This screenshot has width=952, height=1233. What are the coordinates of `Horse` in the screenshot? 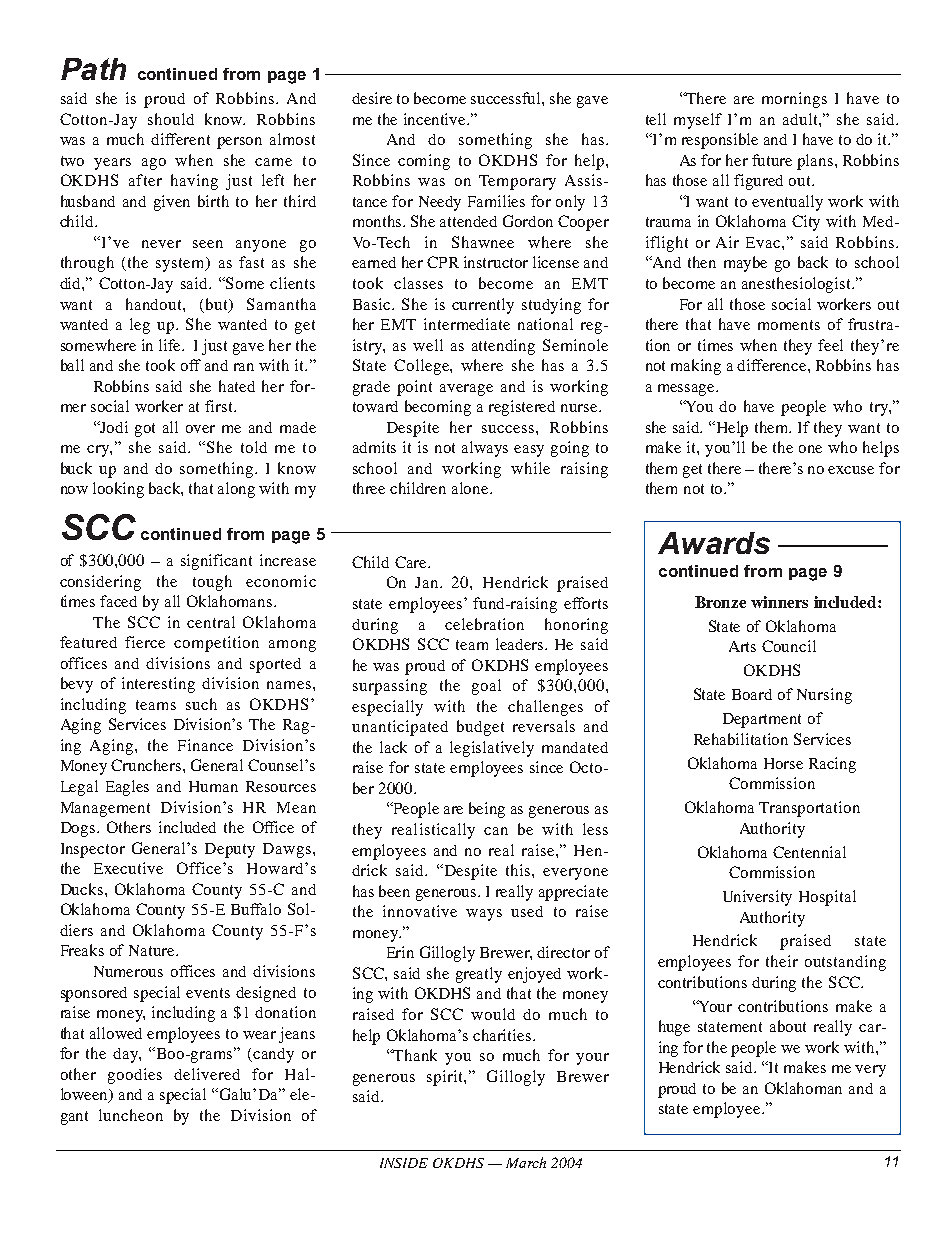 It's located at (783, 763).
